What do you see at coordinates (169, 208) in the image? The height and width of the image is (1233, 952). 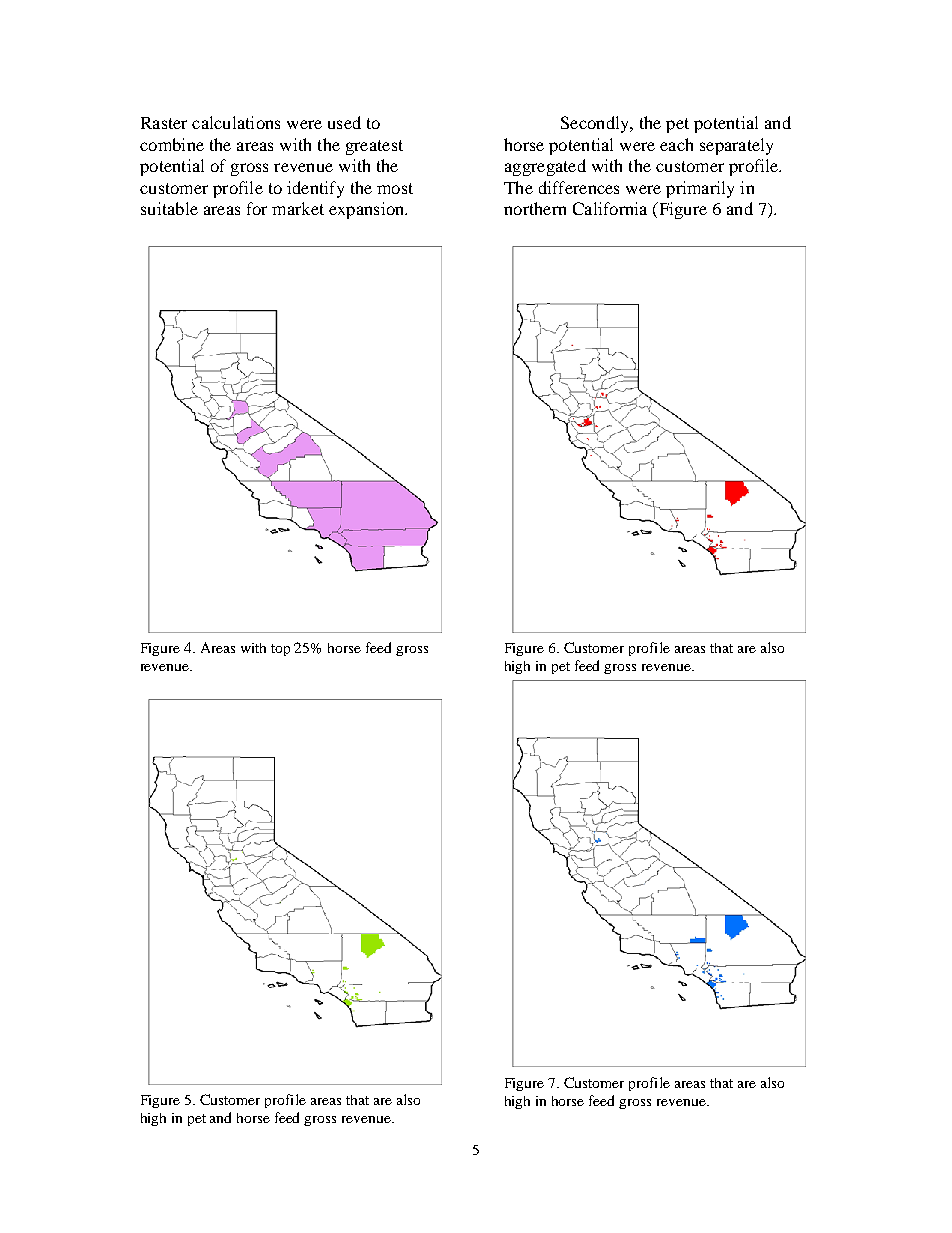 I see `suitable` at bounding box center [169, 208].
